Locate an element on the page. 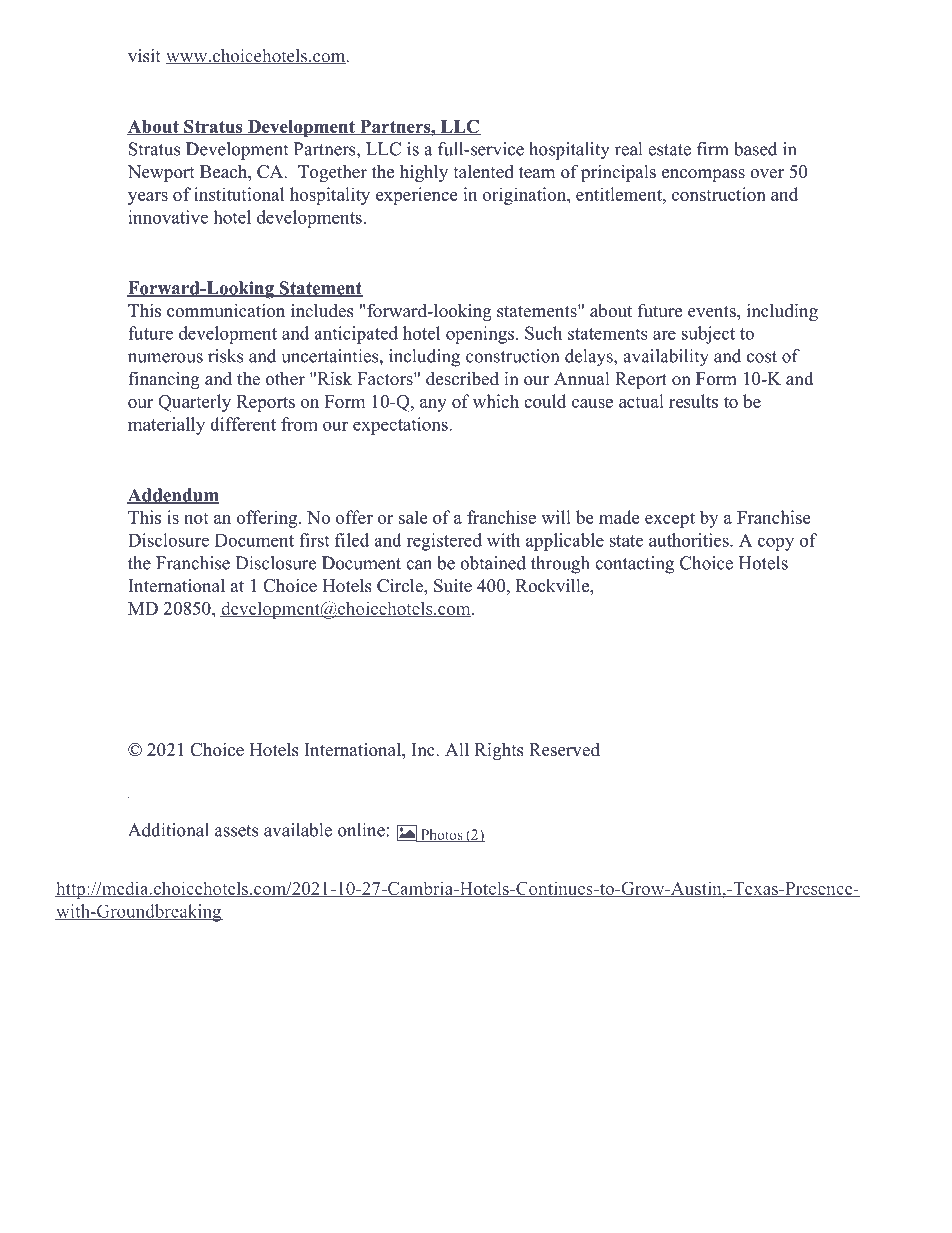 This document has width=952, height=1233. subject is located at coordinates (708, 335).
